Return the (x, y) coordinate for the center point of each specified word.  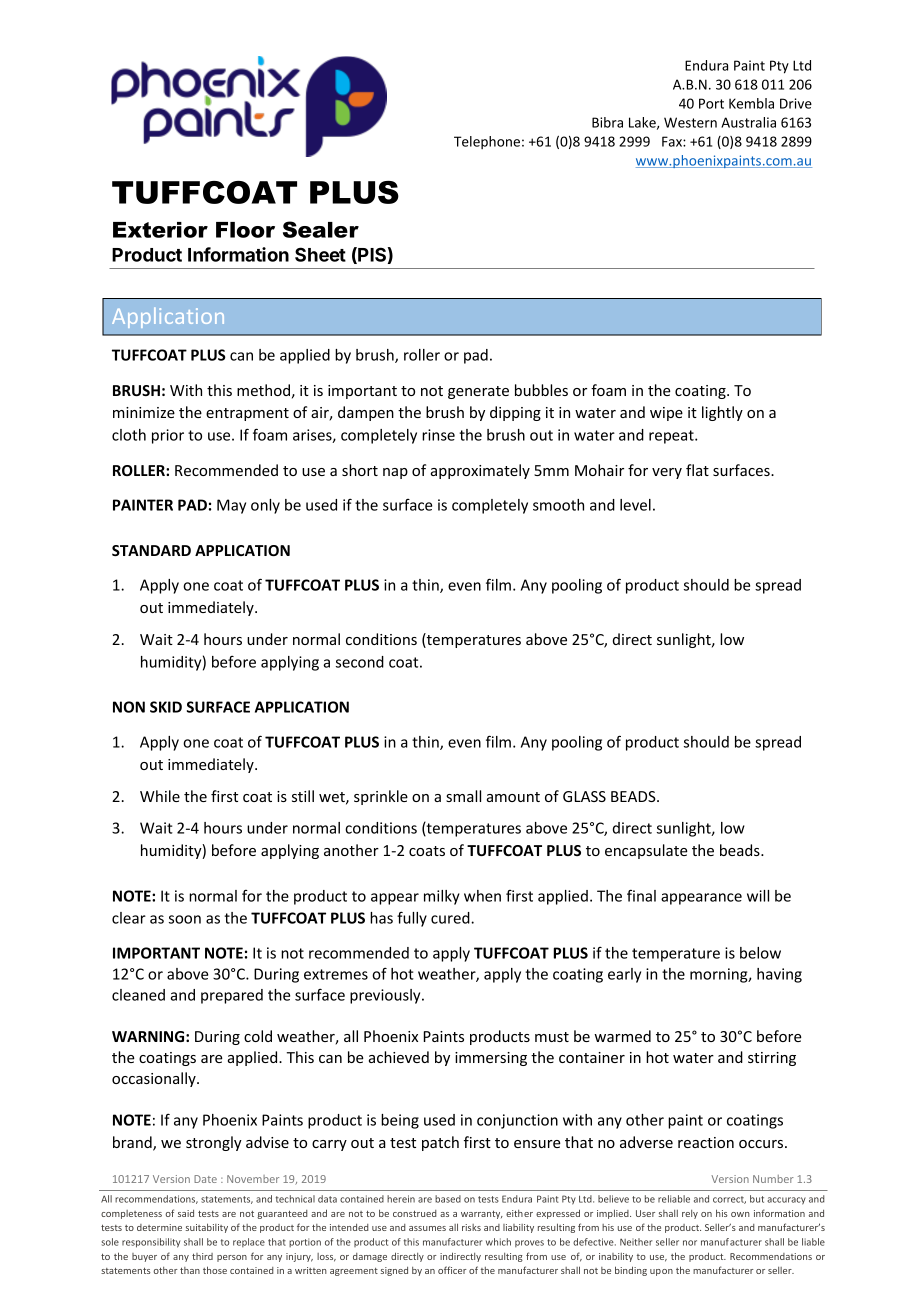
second (360, 662)
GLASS (584, 796)
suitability (207, 1228)
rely (690, 1214)
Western (690, 122)
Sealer (321, 229)
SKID (166, 707)
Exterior (160, 230)
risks (471, 1227)
